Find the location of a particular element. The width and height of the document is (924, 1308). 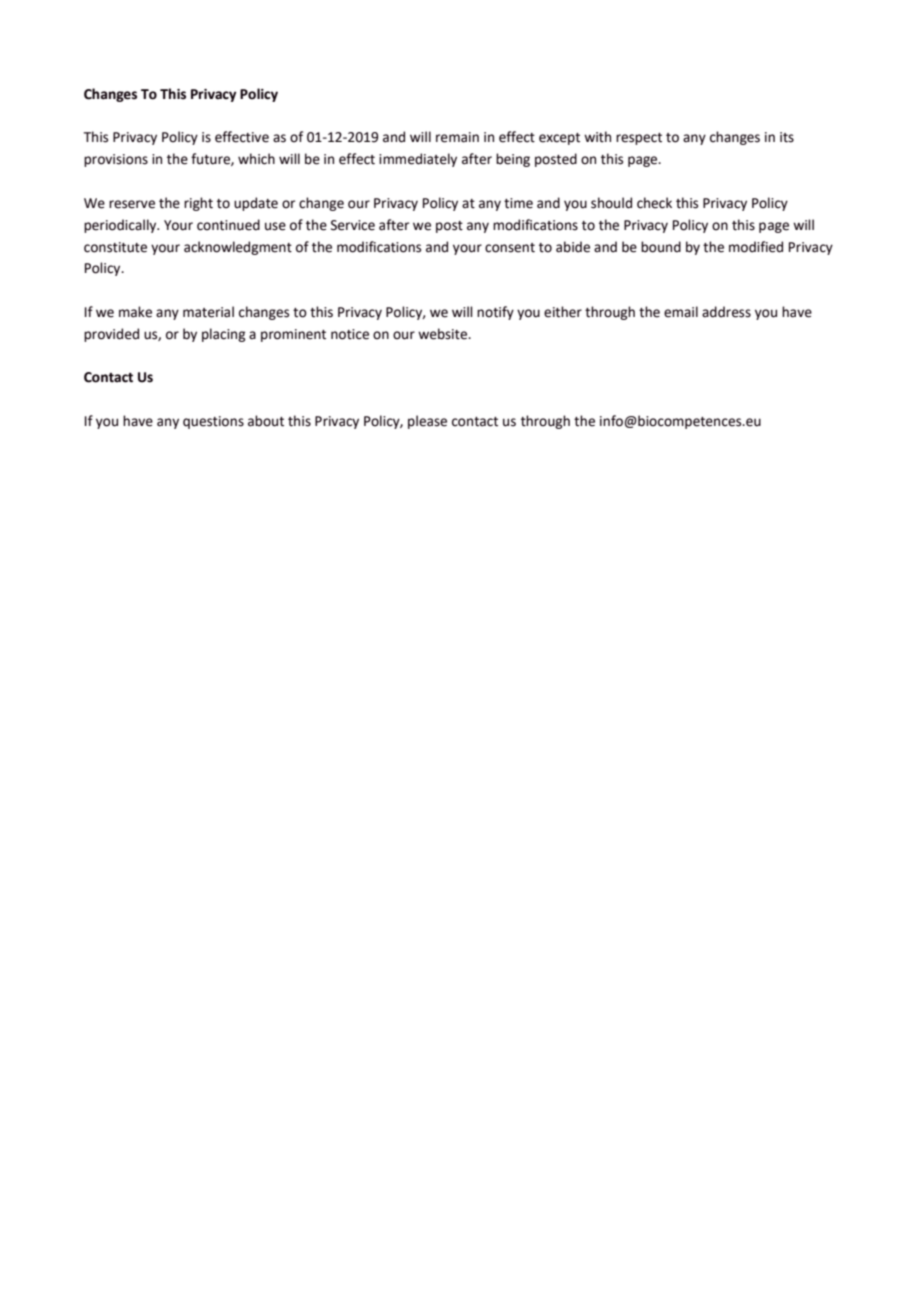

time is located at coordinates (518, 203).
